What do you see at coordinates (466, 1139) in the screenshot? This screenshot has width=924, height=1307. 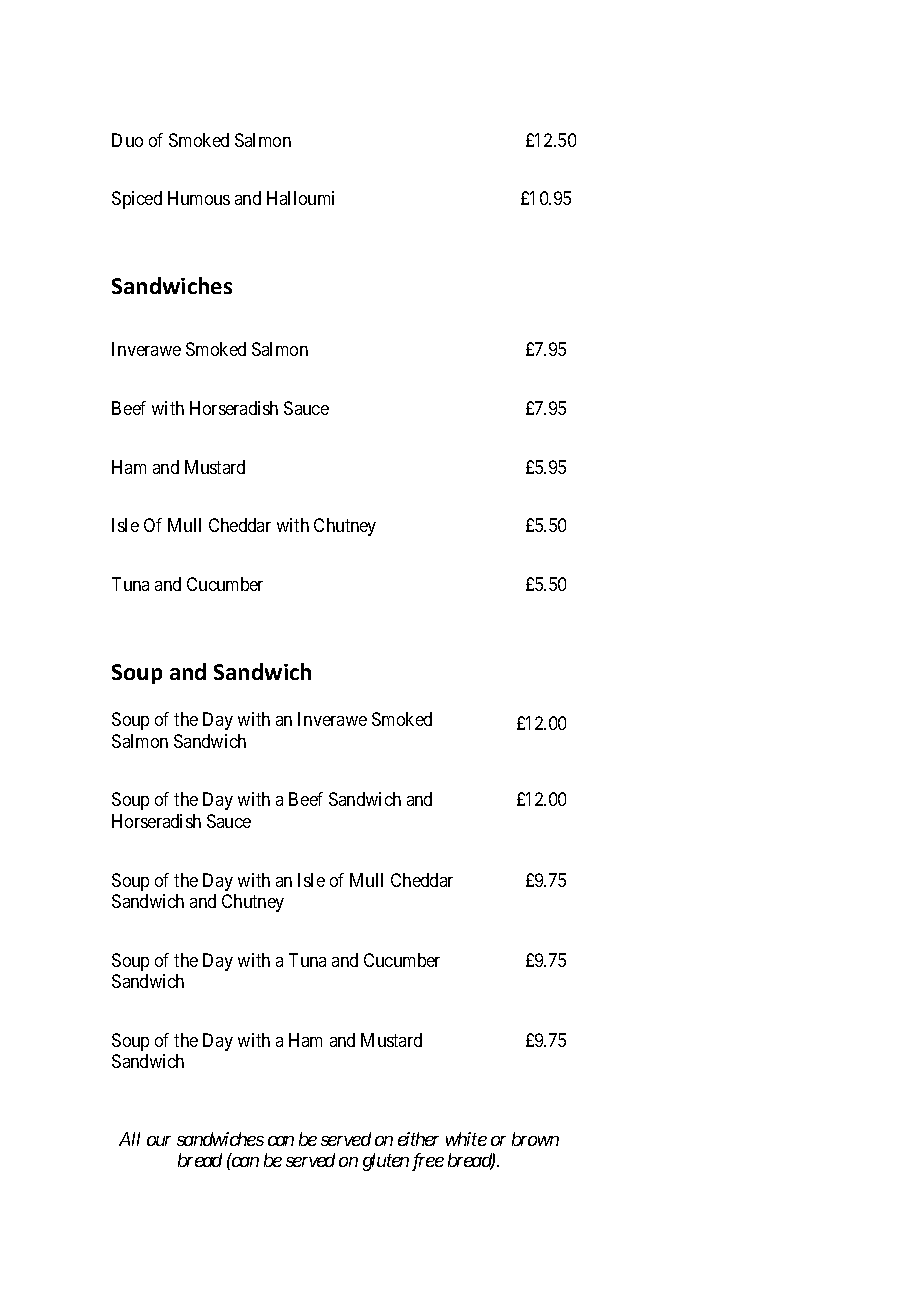 I see `white` at bounding box center [466, 1139].
